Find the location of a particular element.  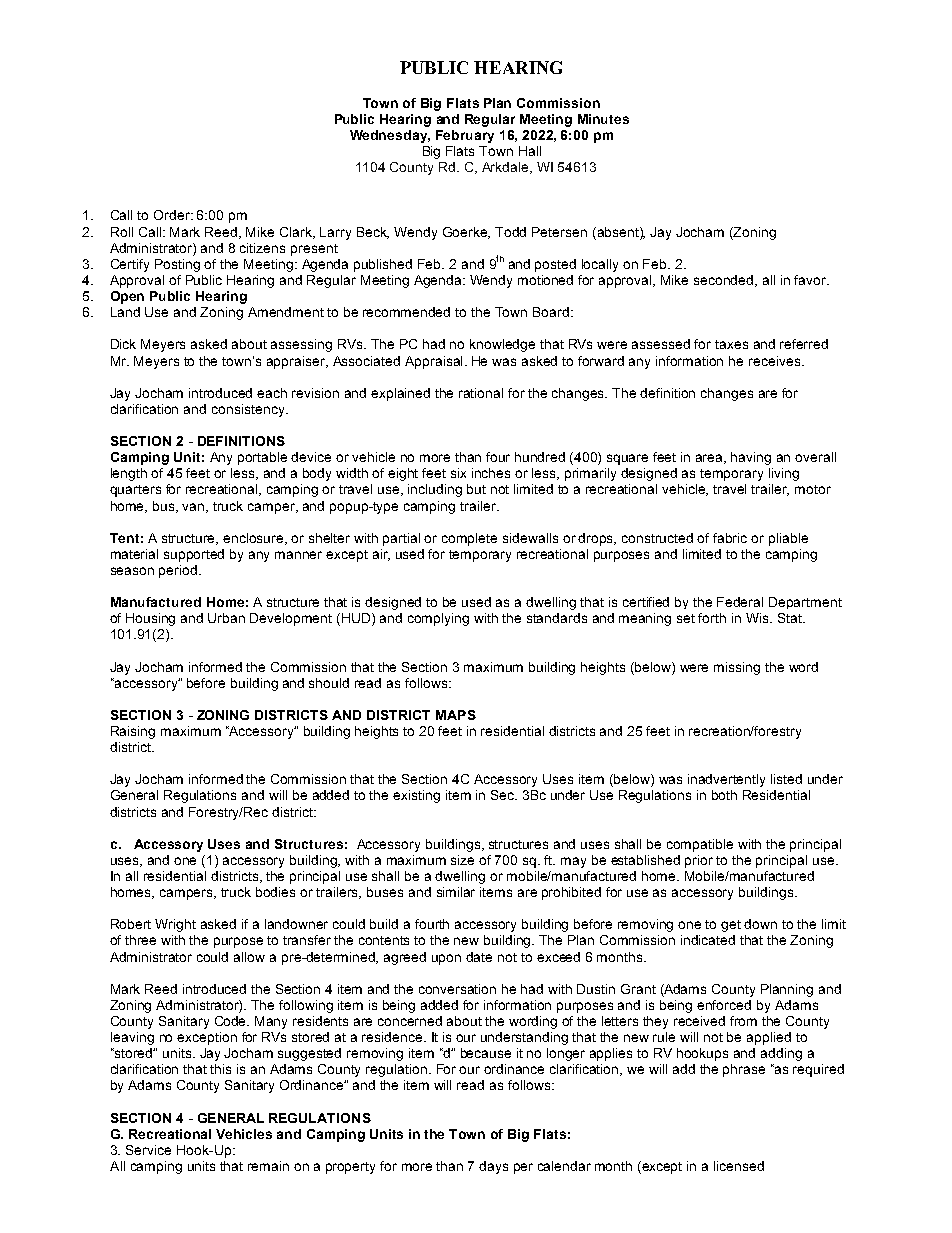

Order is located at coordinates (173, 215).
